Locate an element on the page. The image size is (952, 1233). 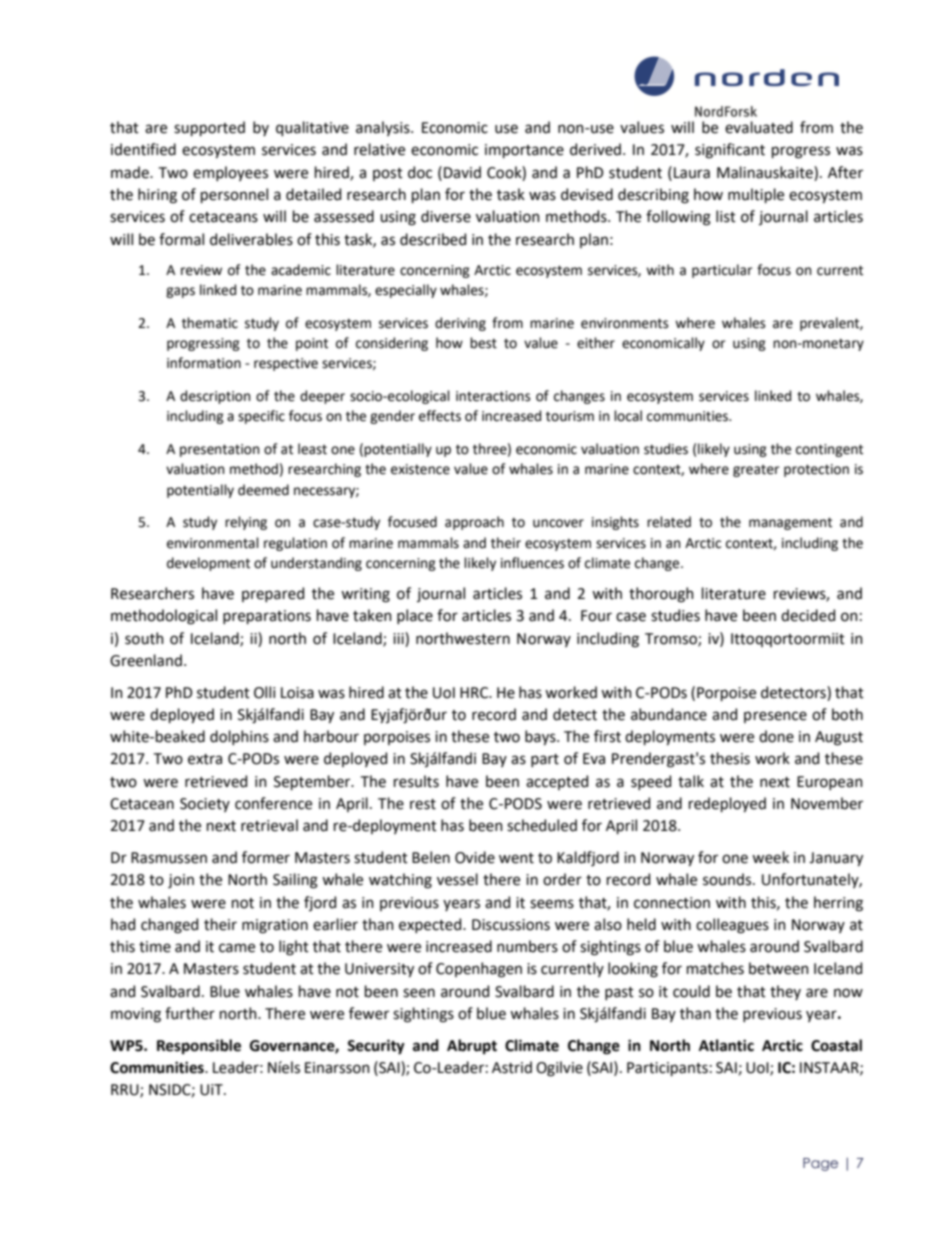
David is located at coordinates (462, 172).
